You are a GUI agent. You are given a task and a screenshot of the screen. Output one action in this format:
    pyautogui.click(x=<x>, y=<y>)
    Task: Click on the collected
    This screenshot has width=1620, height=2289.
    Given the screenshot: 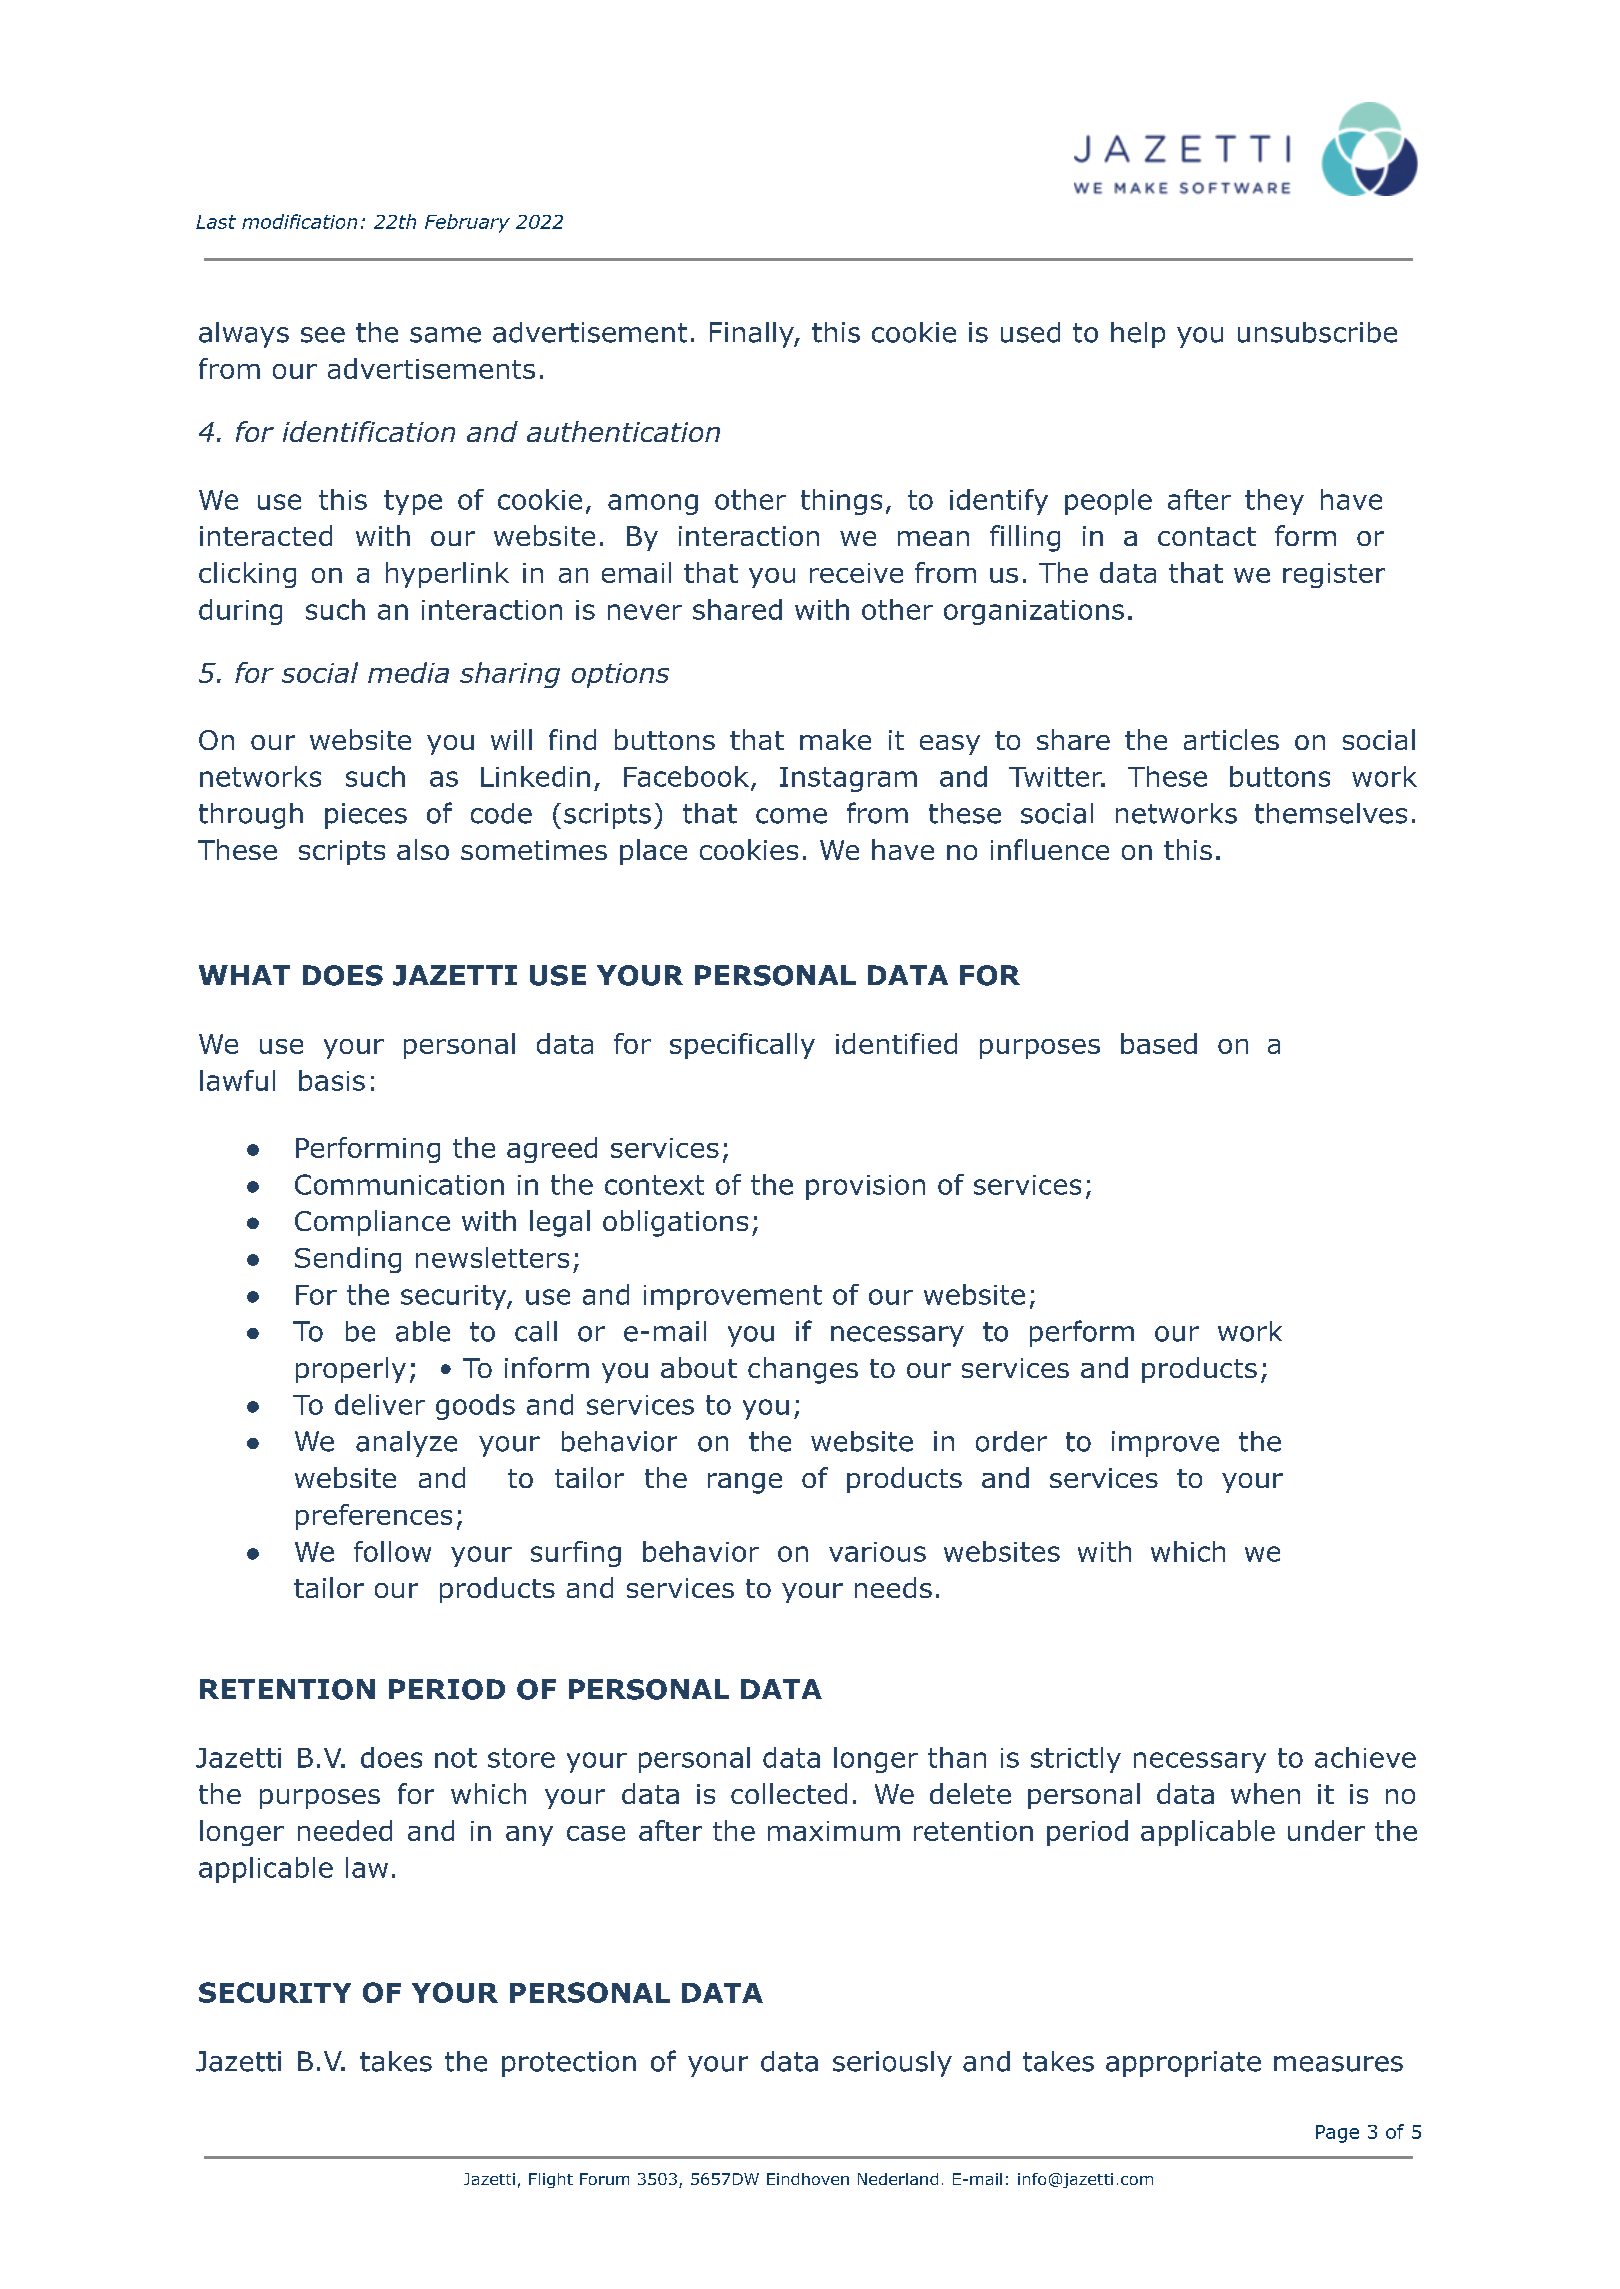 What is the action you would take?
    pyautogui.click(x=789, y=1793)
